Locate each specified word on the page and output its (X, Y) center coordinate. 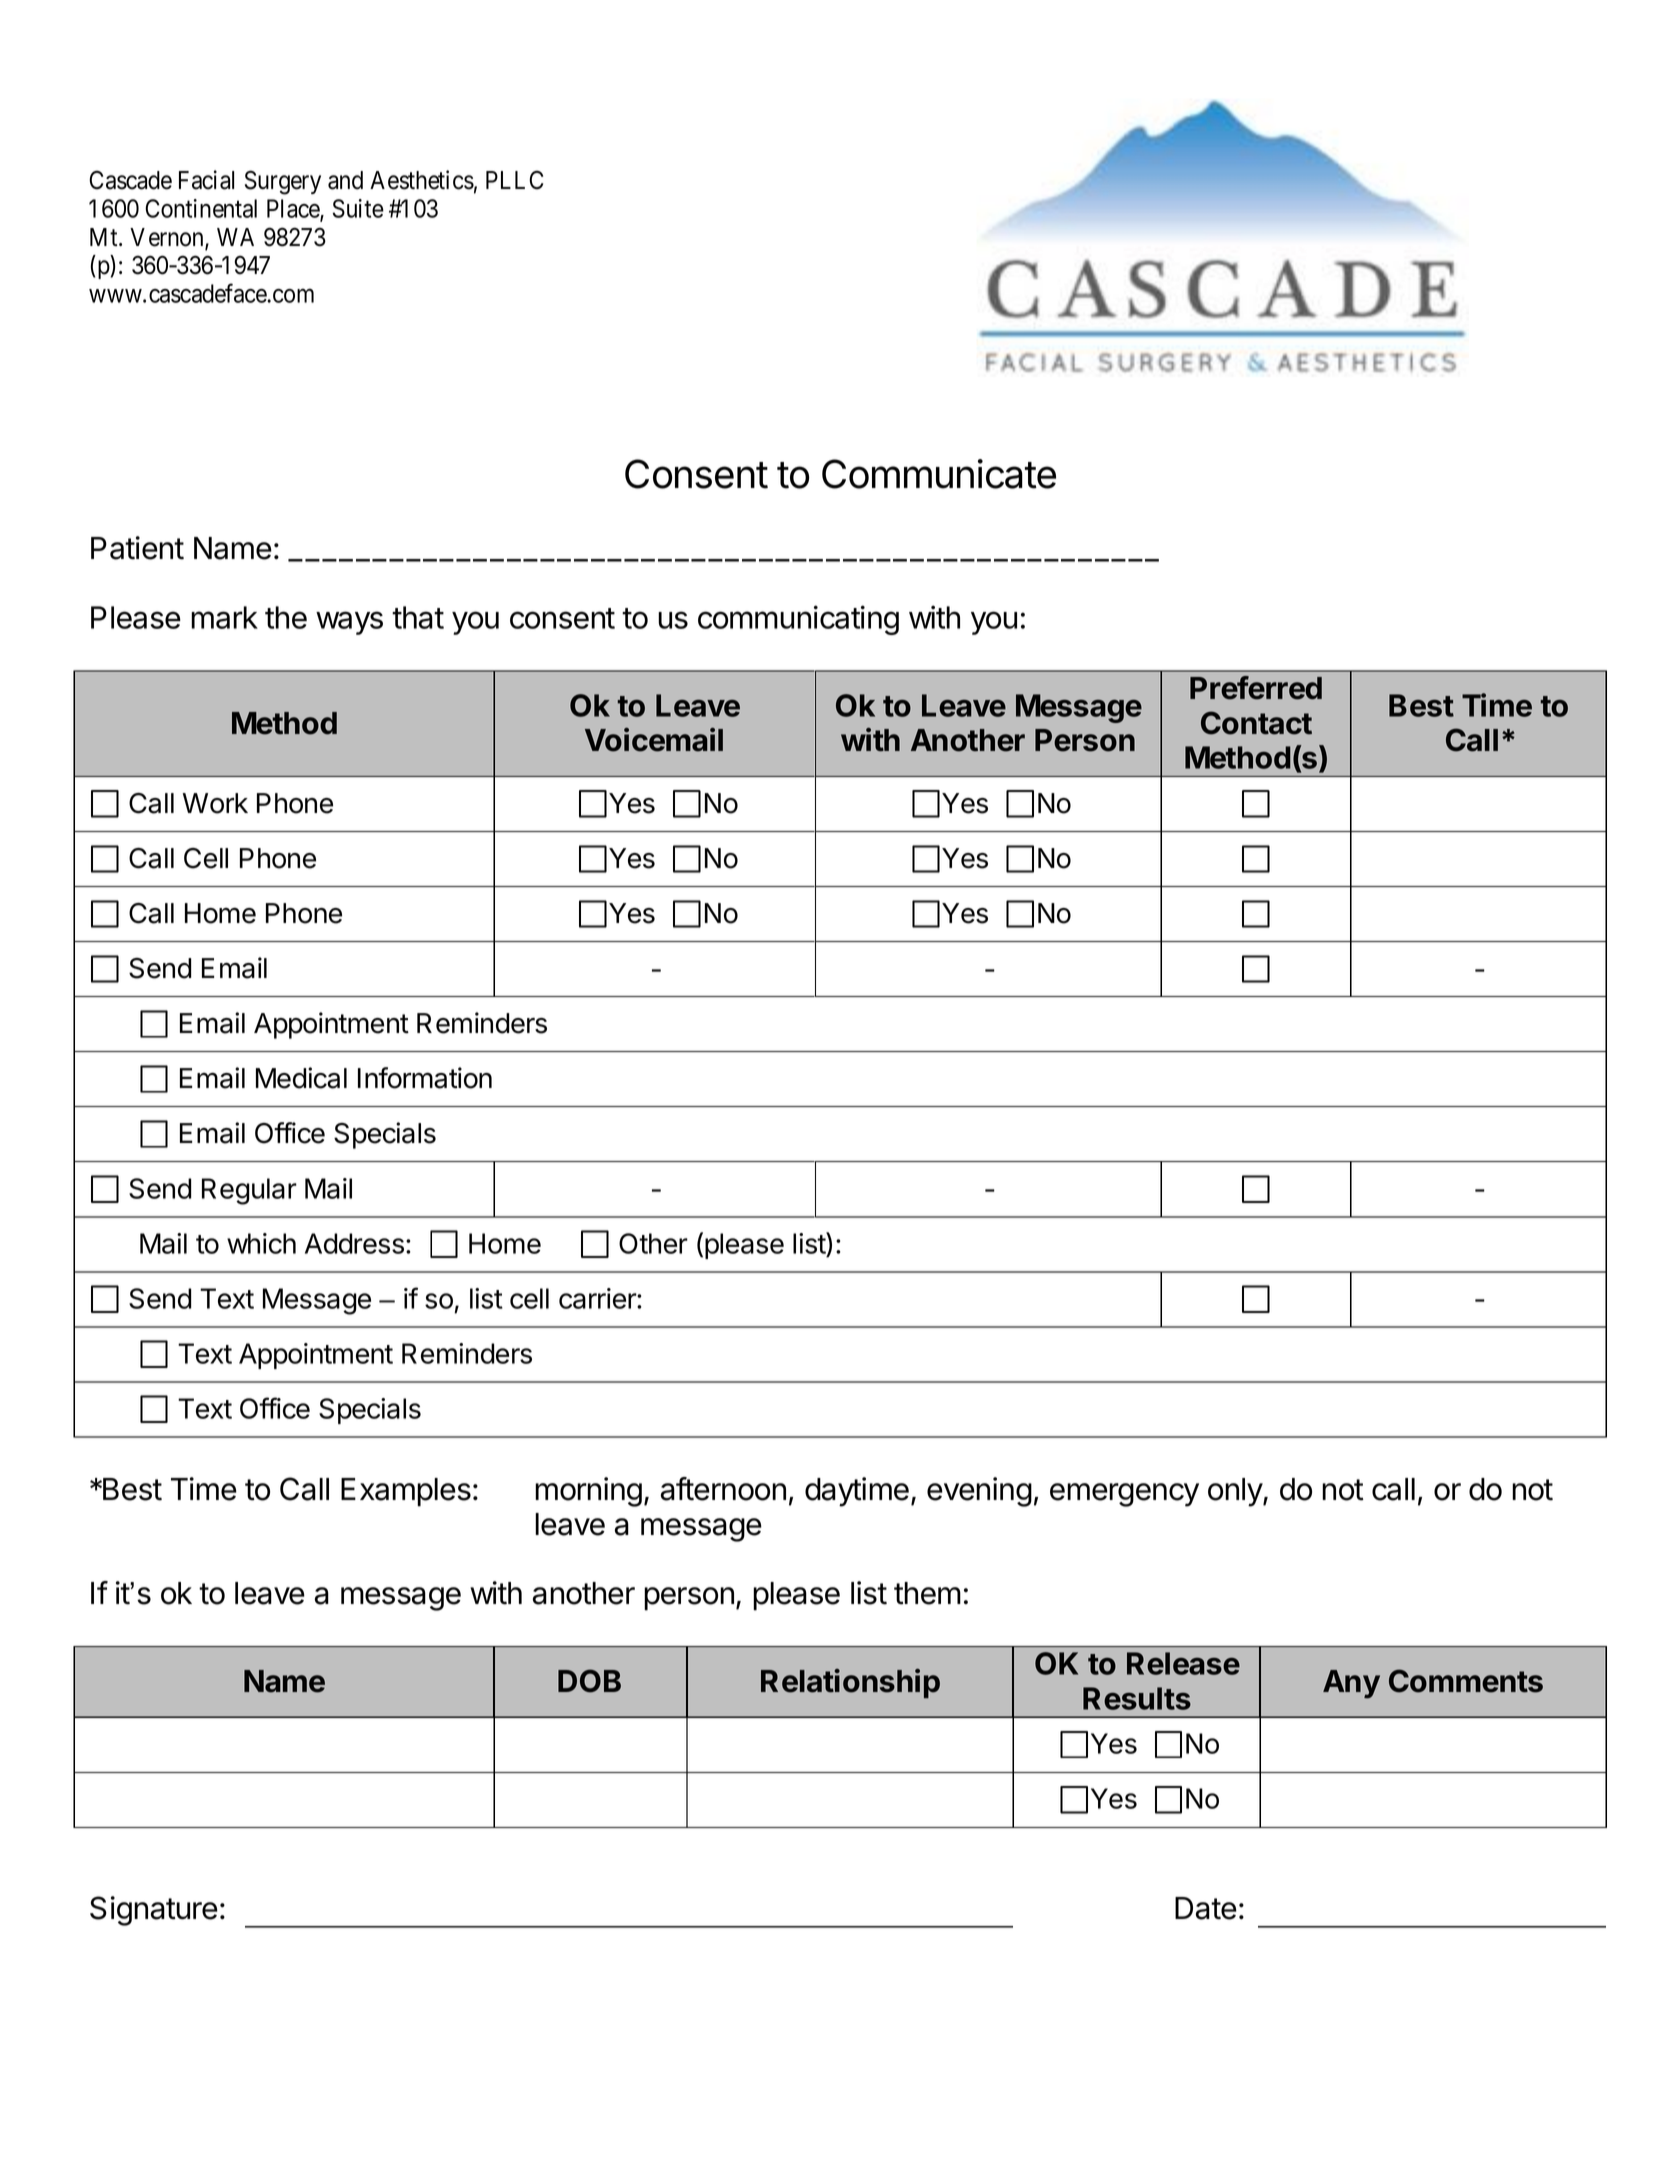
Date (1206, 1908)
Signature (154, 1911)
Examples (406, 1492)
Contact (1256, 723)
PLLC (514, 180)
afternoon (723, 1489)
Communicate (939, 474)
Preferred (1256, 688)
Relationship (850, 1683)
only (1236, 1492)
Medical (301, 1078)
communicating (798, 620)
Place (294, 209)
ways (349, 623)
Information (425, 1078)
